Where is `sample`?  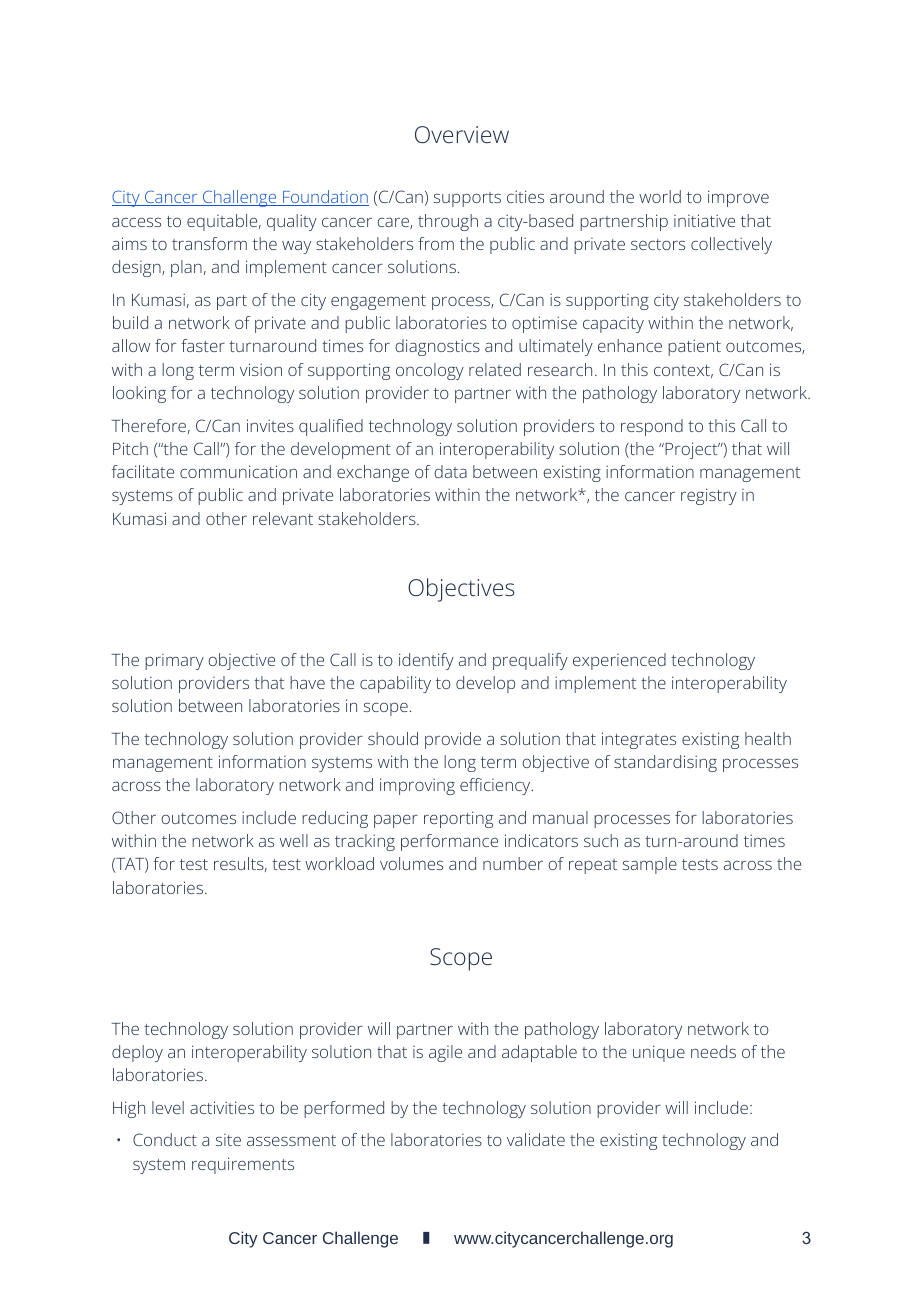 sample is located at coordinates (650, 865).
